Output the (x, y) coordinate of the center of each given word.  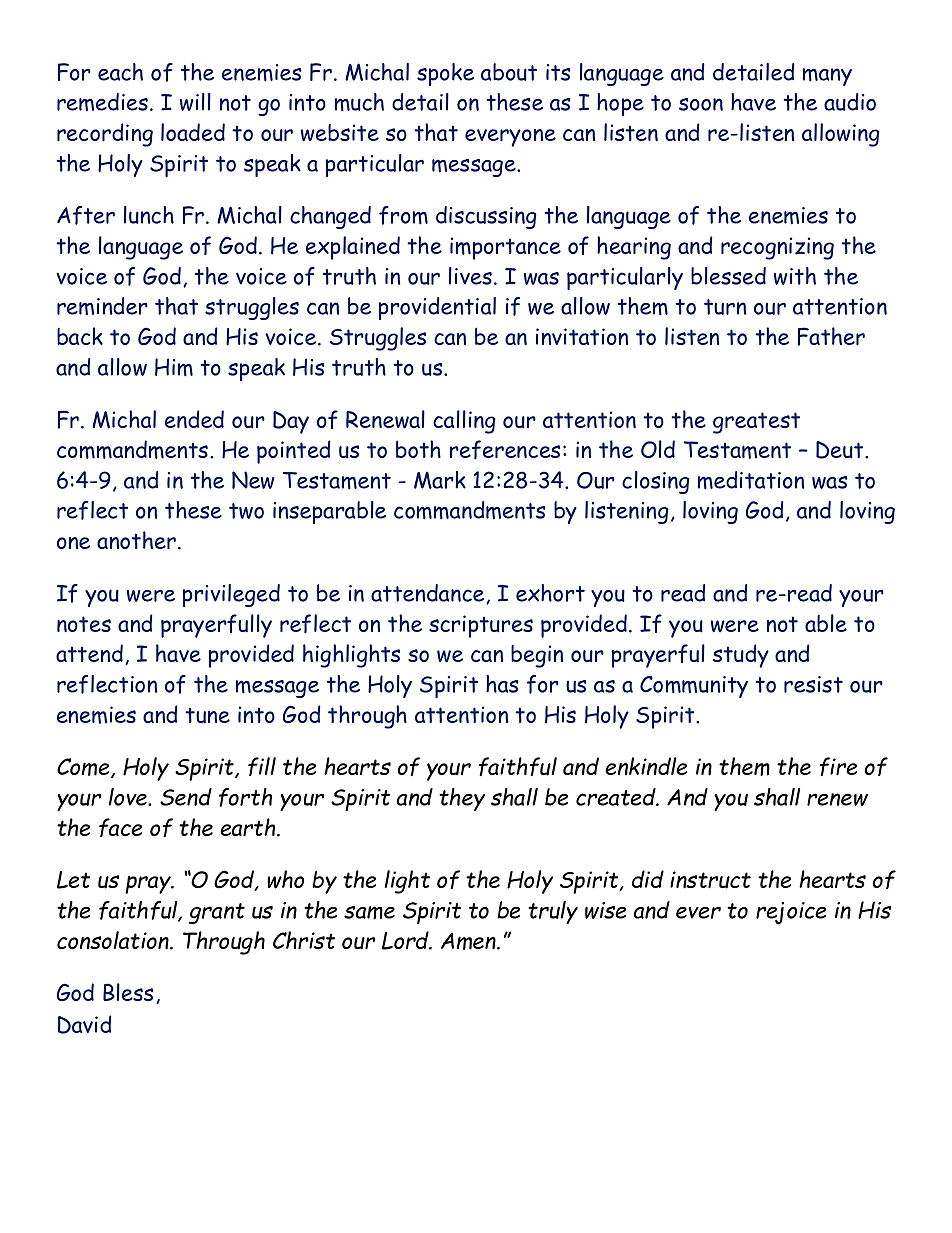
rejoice (791, 913)
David (84, 1024)
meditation (751, 480)
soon (701, 104)
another (138, 540)
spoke (445, 74)
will (195, 102)
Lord (406, 940)
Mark (440, 480)
